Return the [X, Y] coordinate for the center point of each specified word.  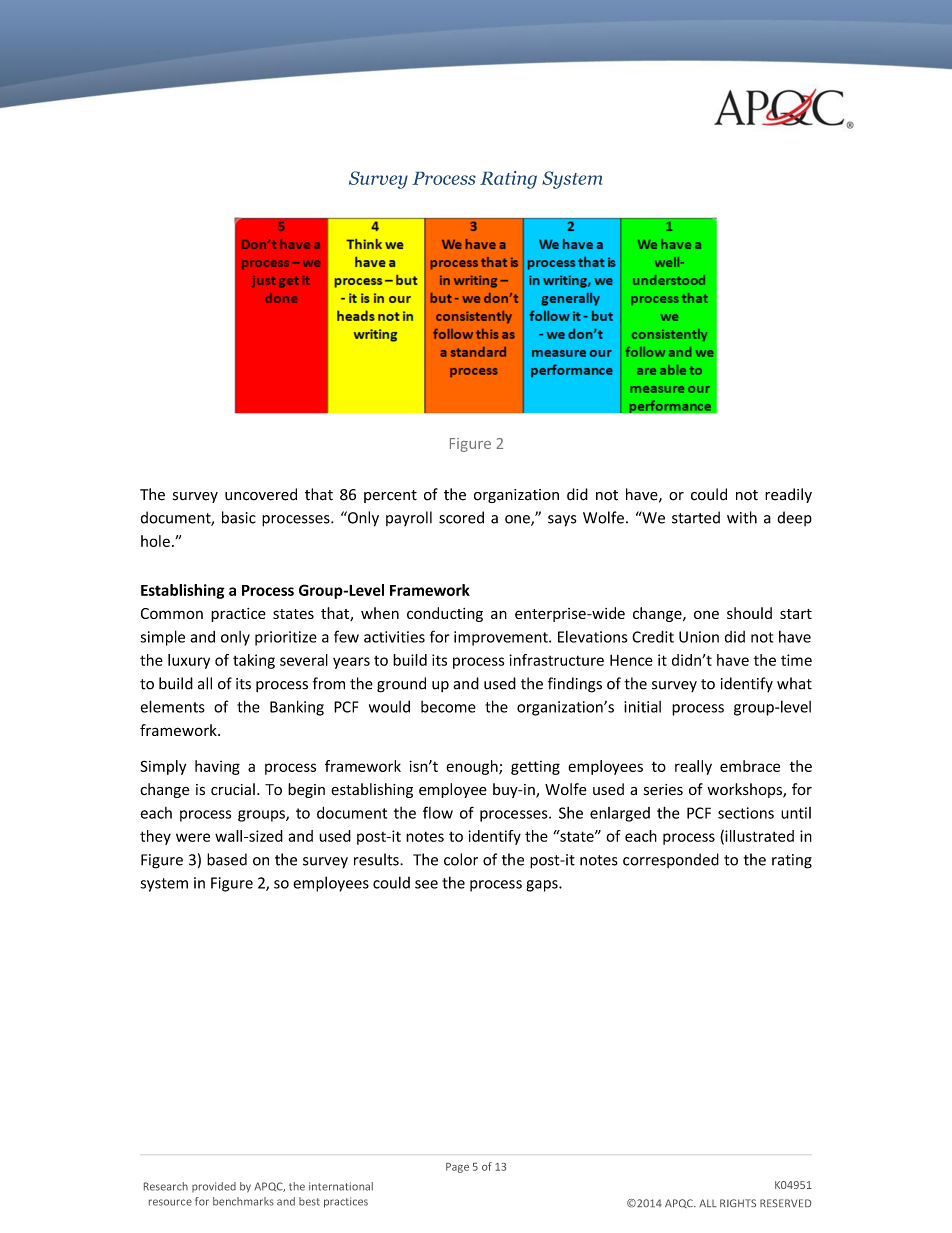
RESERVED [785, 1203]
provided [214, 1187]
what [794, 683]
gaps [543, 886]
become [448, 707]
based [227, 859]
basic [239, 517]
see [426, 884]
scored [461, 517]
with [742, 517]
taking [254, 661]
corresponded [671, 860]
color [461, 859]
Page [457, 1168]
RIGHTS [738, 1203]
